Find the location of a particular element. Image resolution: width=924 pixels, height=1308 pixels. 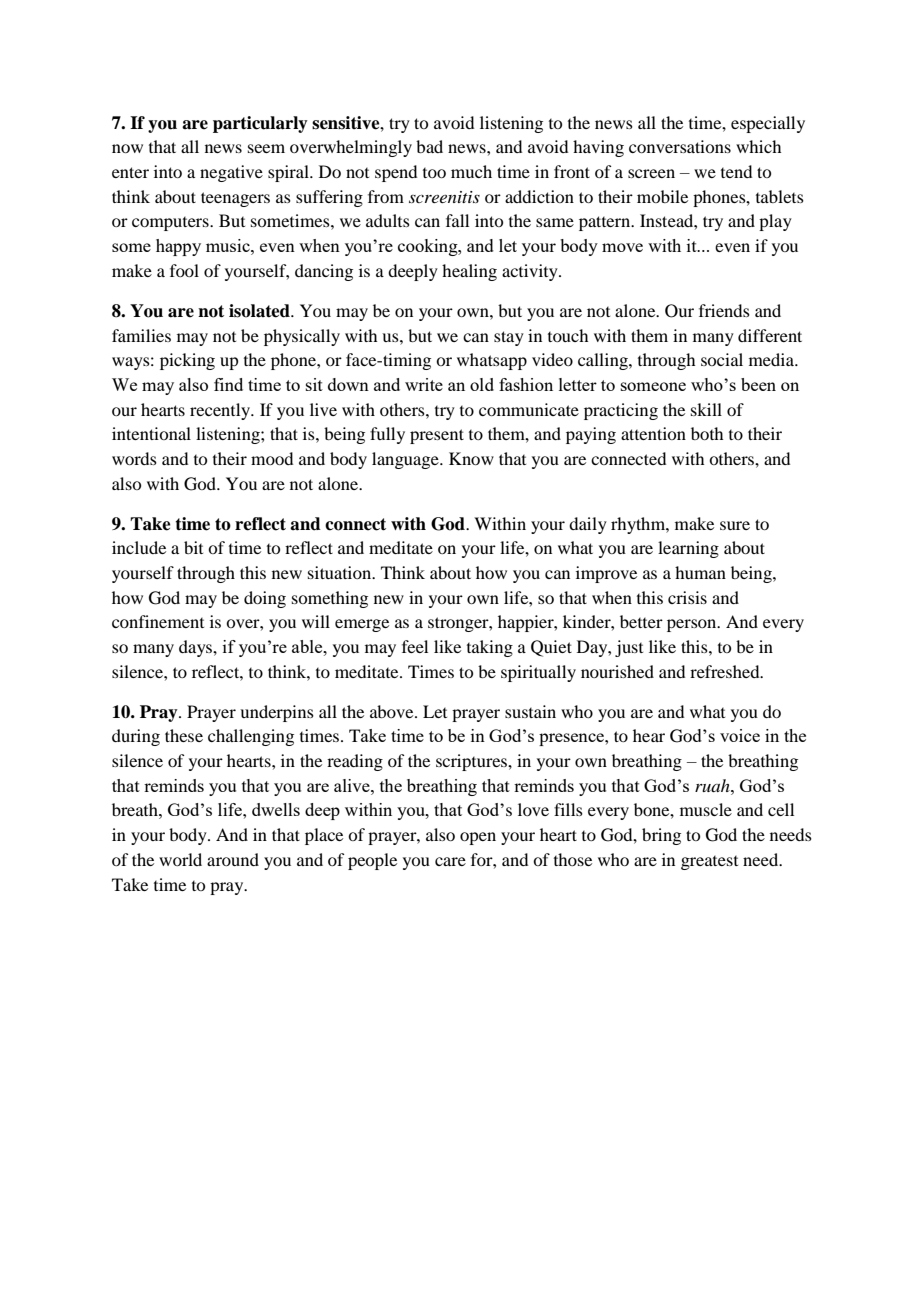

present is located at coordinates (437, 436).
